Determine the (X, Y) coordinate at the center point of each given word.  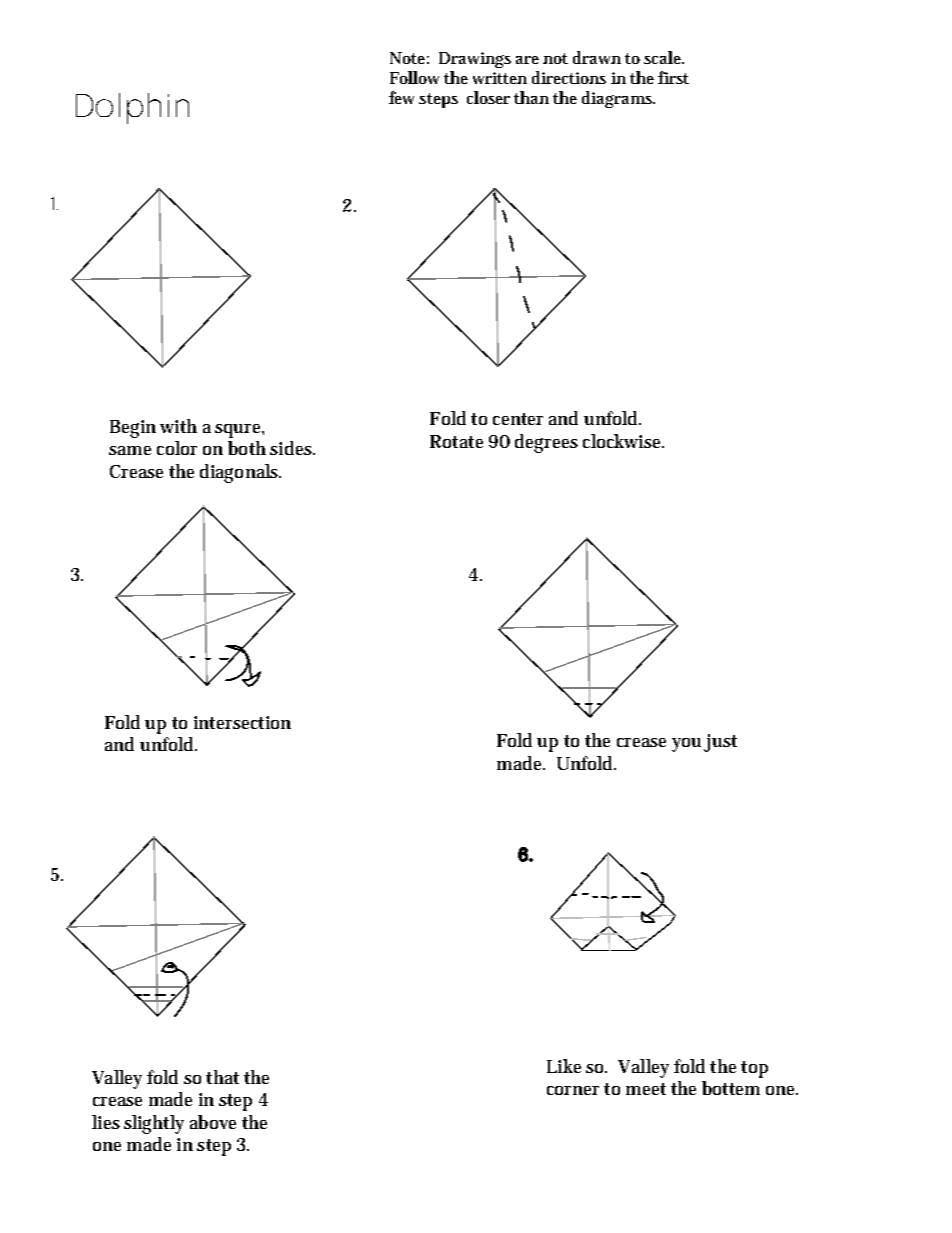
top (754, 1069)
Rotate (456, 441)
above (213, 1122)
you (686, 745)
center (518, 419)
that (222, 1077)
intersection (242, 722)
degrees (546, 443)
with (178, 426)
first (673, 77)
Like (564, 1066)
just (720, 743)
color (177, 448)
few (401, 97)
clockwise (623, 441)
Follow (414, 77)
